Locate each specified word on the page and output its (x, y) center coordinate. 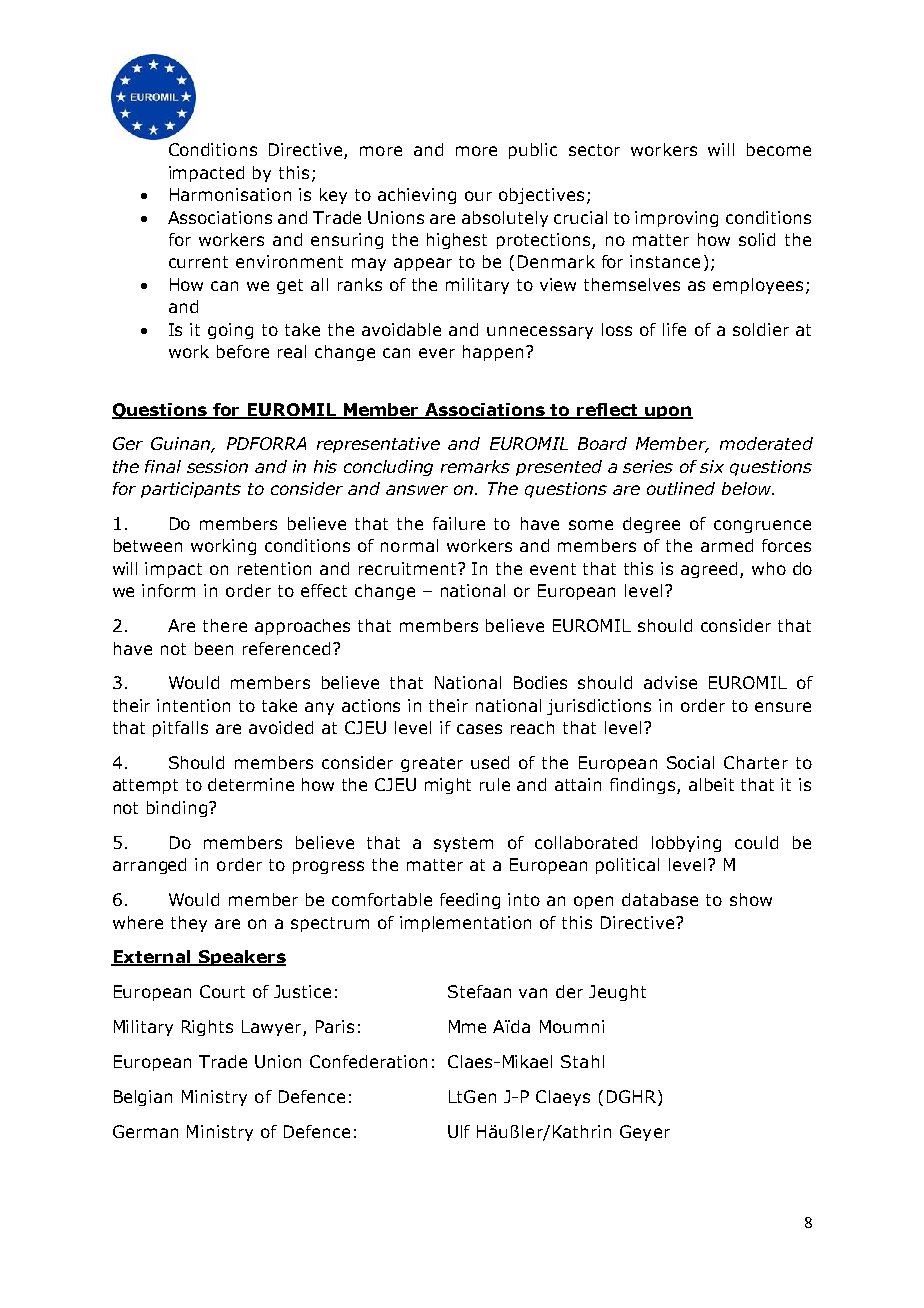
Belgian (143, 1098)
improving (676, 219)
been (214, 648)
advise (670, 682)
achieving (417, 196)
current (198, 262)
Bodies (540, 682)
